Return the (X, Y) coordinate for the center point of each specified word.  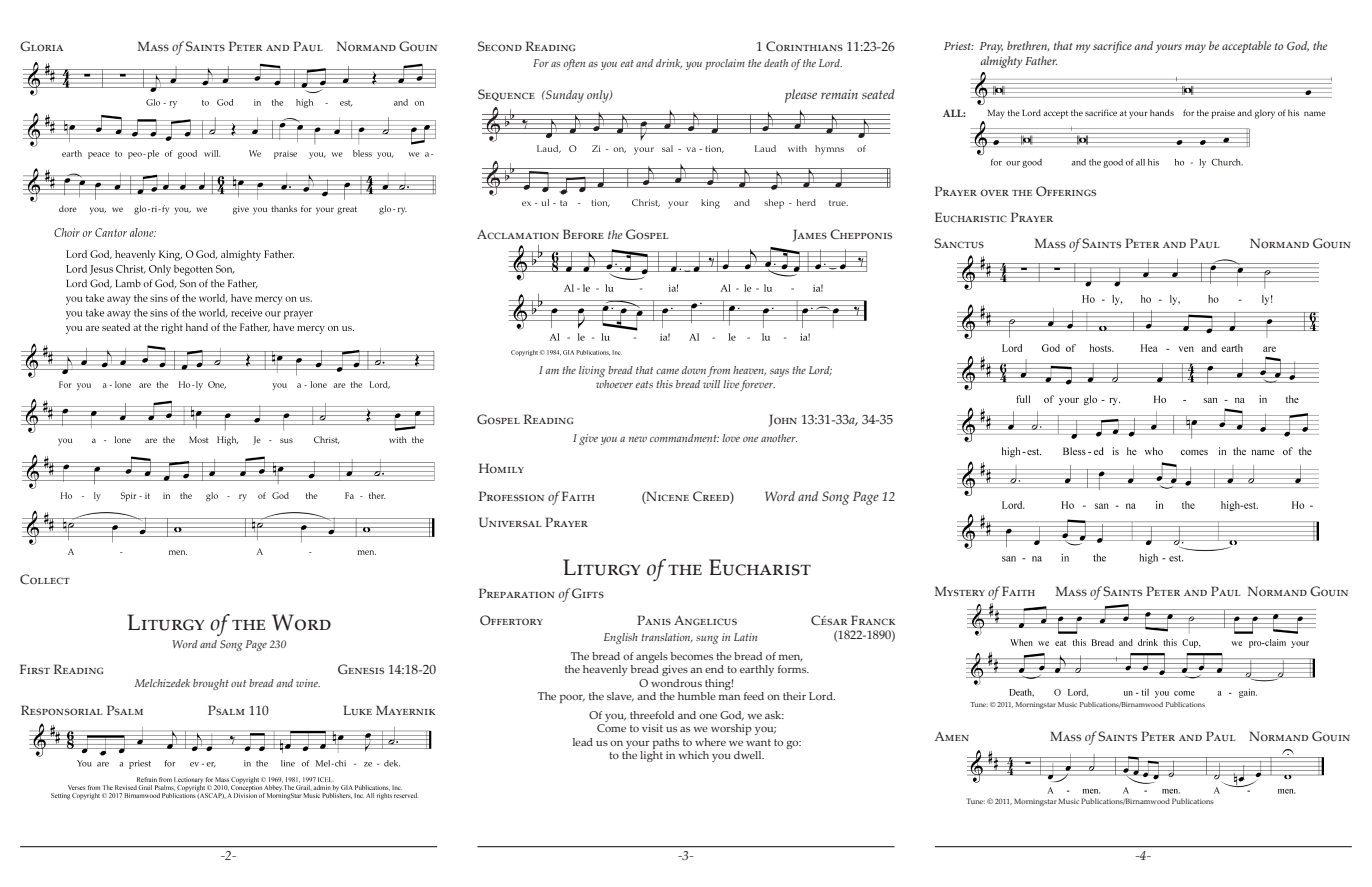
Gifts (588, 593)
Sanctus (959, 243)
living (592, 371)
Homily (501, 468)
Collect (45, 579)
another (779, 438)
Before (583, 234)
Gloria (41, 46)
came (667, 371)
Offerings (1066, 191)
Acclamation (518, 234)
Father (1041, 60)
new (638, 439)
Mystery (960, 591)
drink (669, 64)
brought (211, 684)
